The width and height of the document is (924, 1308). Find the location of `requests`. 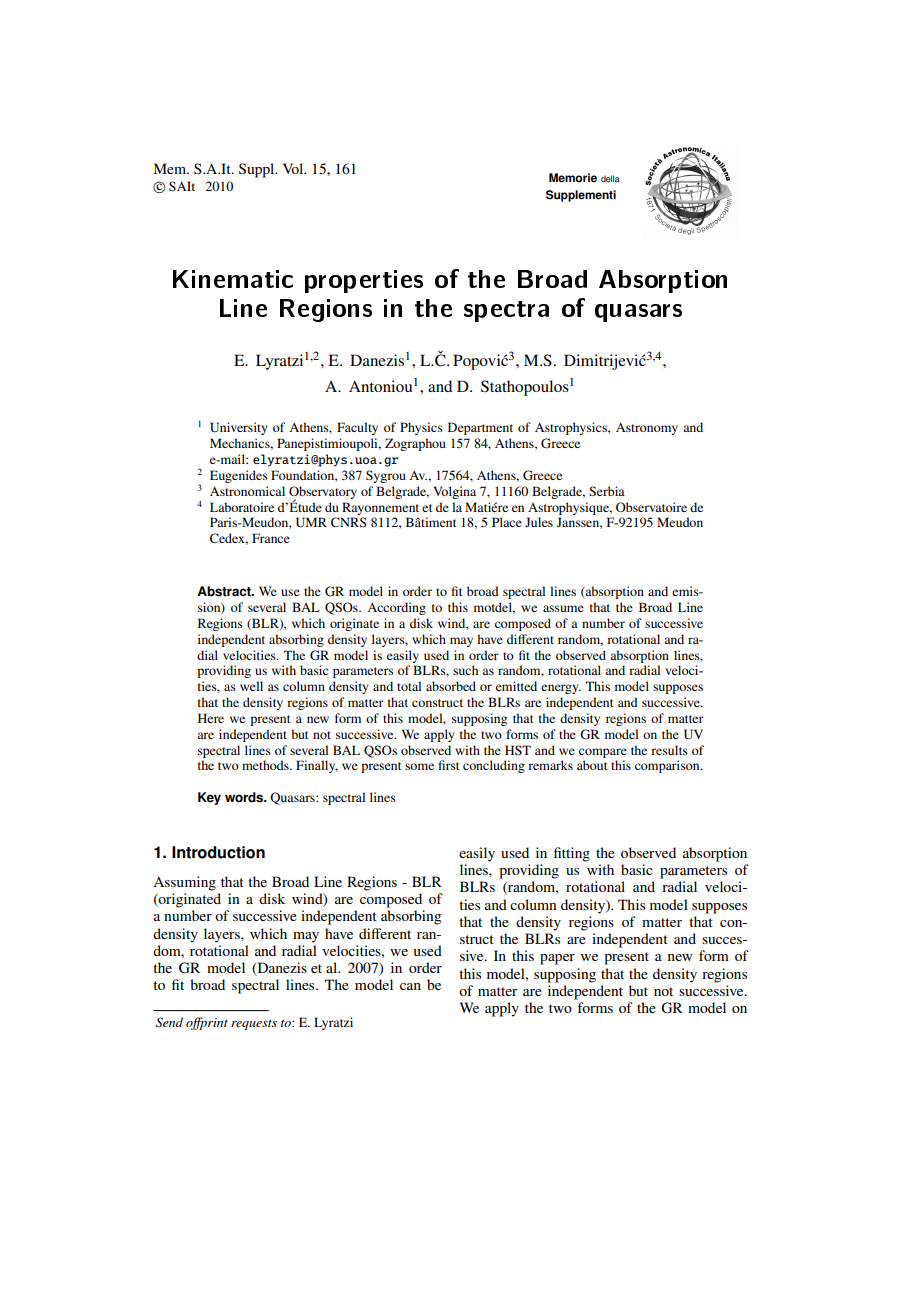

requests is located at coordinates (254, 1024).
